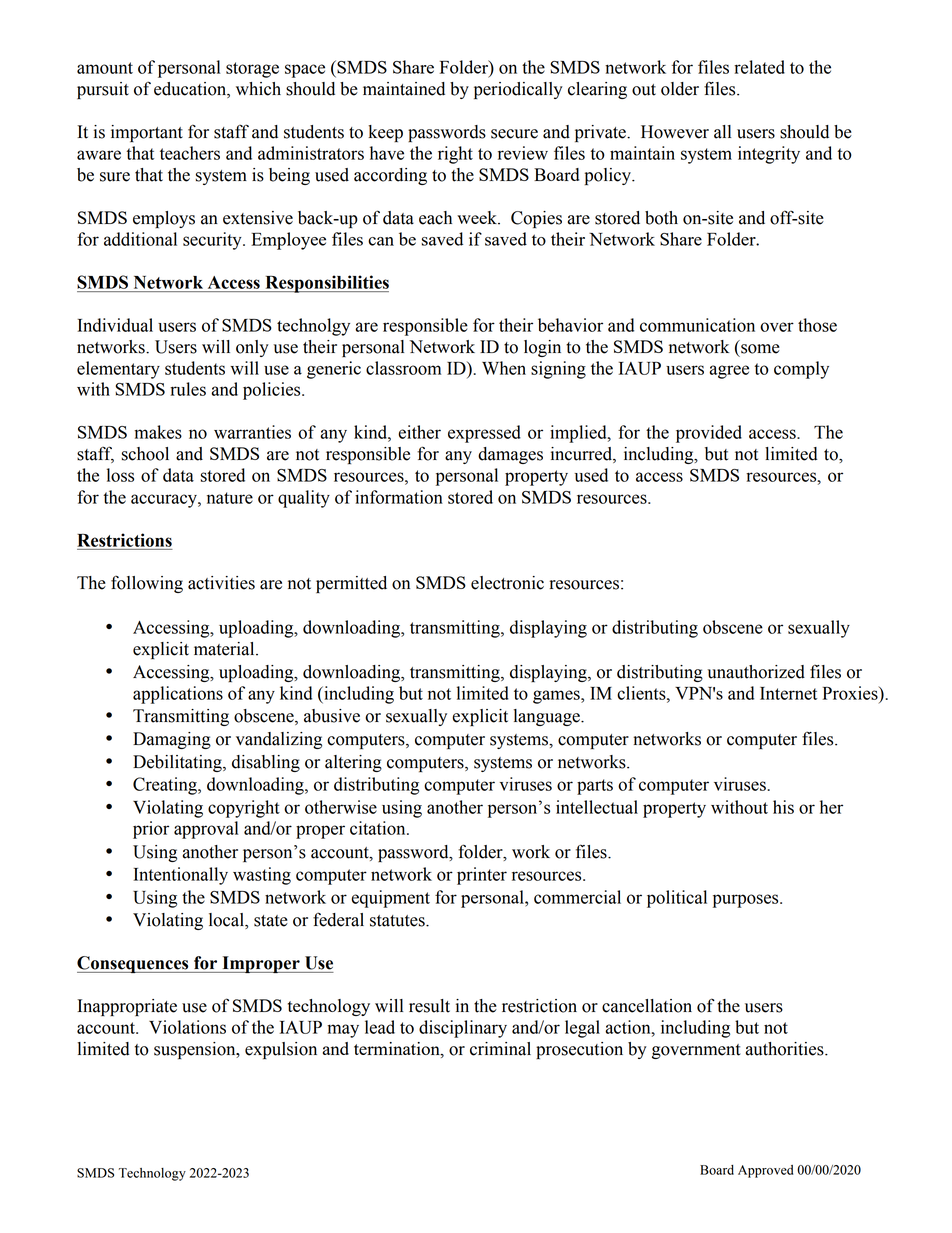 This screenshot has height=1233, width=952. What do you see at coordinates (482, 876) in the screenshot?
I see `printer` at bounding box center [482, 876].
